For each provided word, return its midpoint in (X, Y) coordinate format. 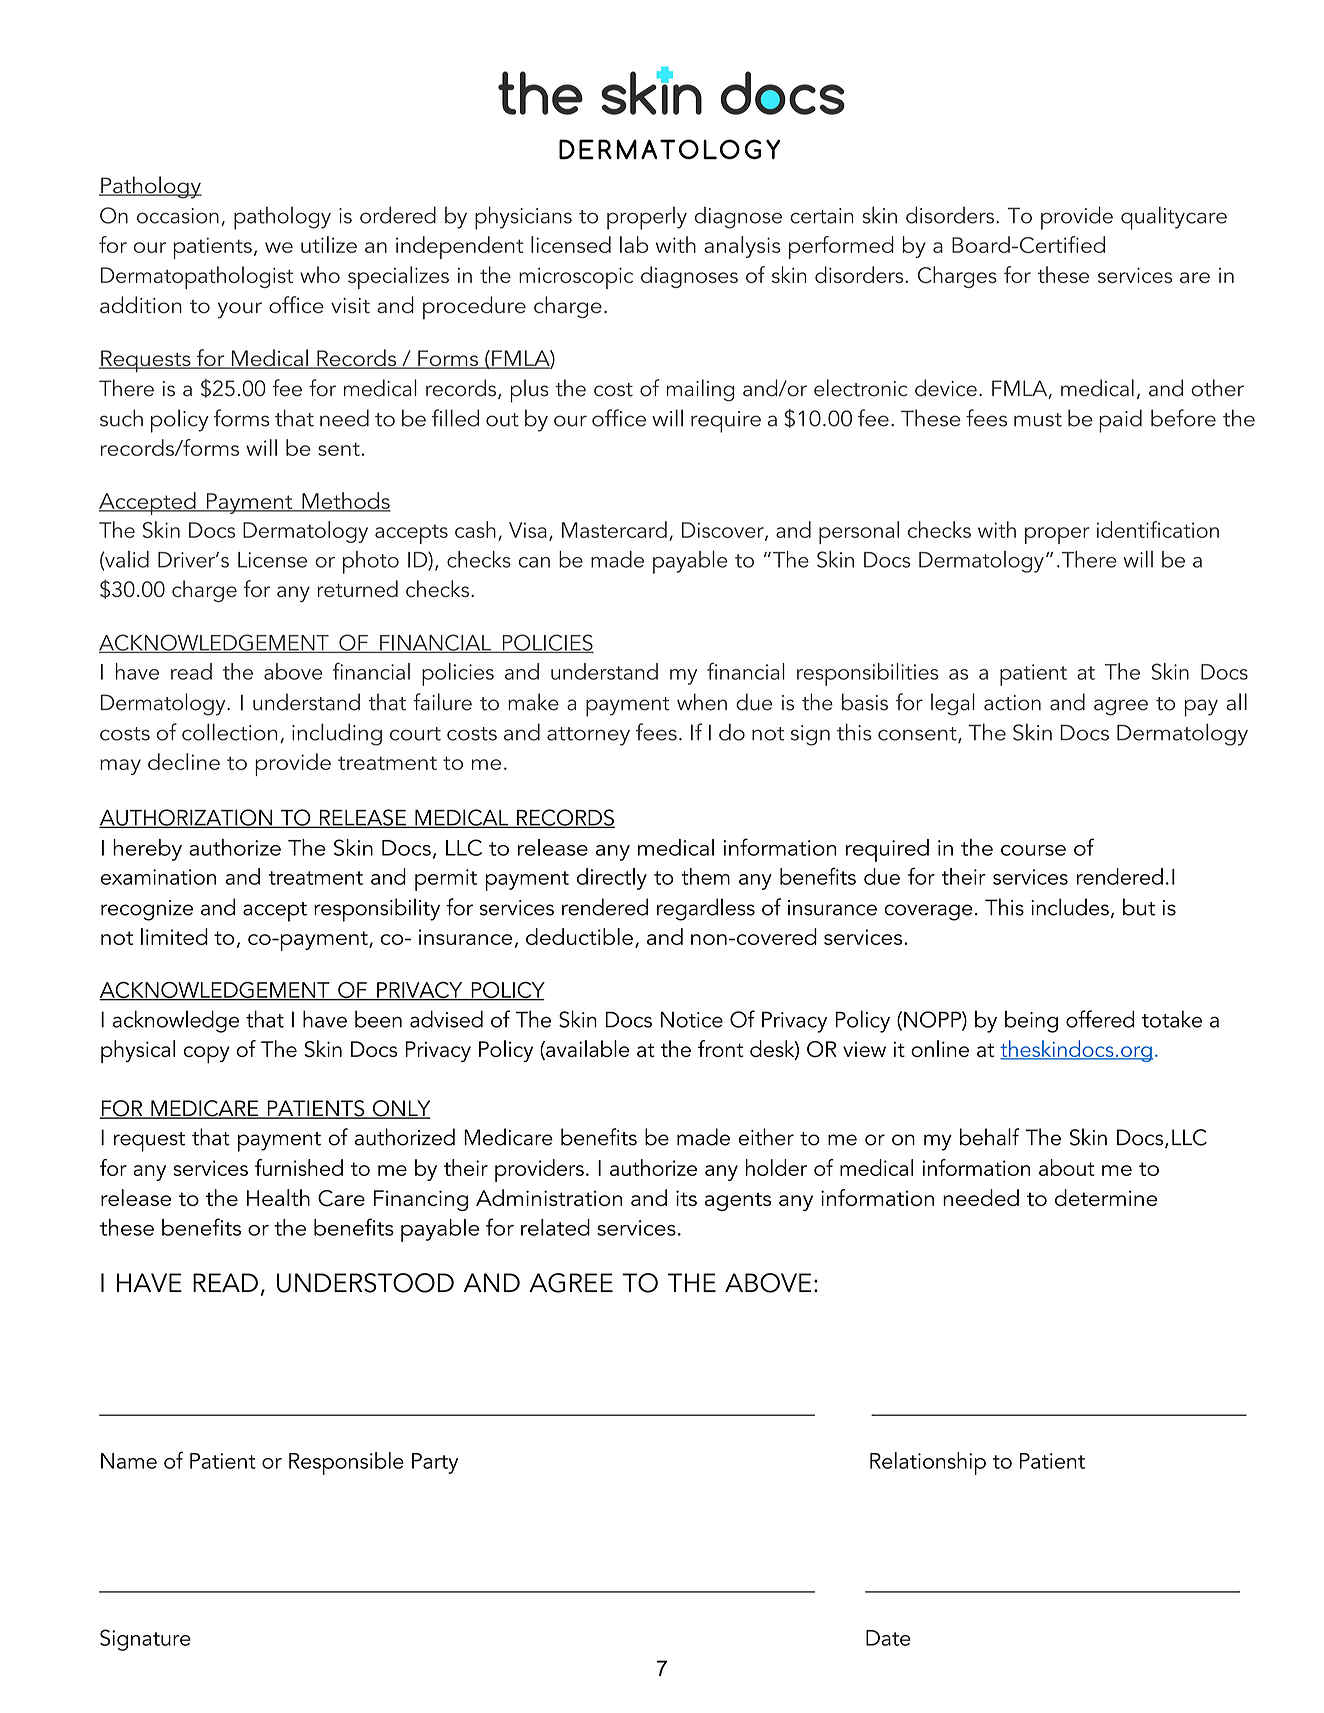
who (320, 274)
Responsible (346, 1463)
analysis (742, 247)
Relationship (928, 1463)
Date (888, 1638)
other (1217, 388)
